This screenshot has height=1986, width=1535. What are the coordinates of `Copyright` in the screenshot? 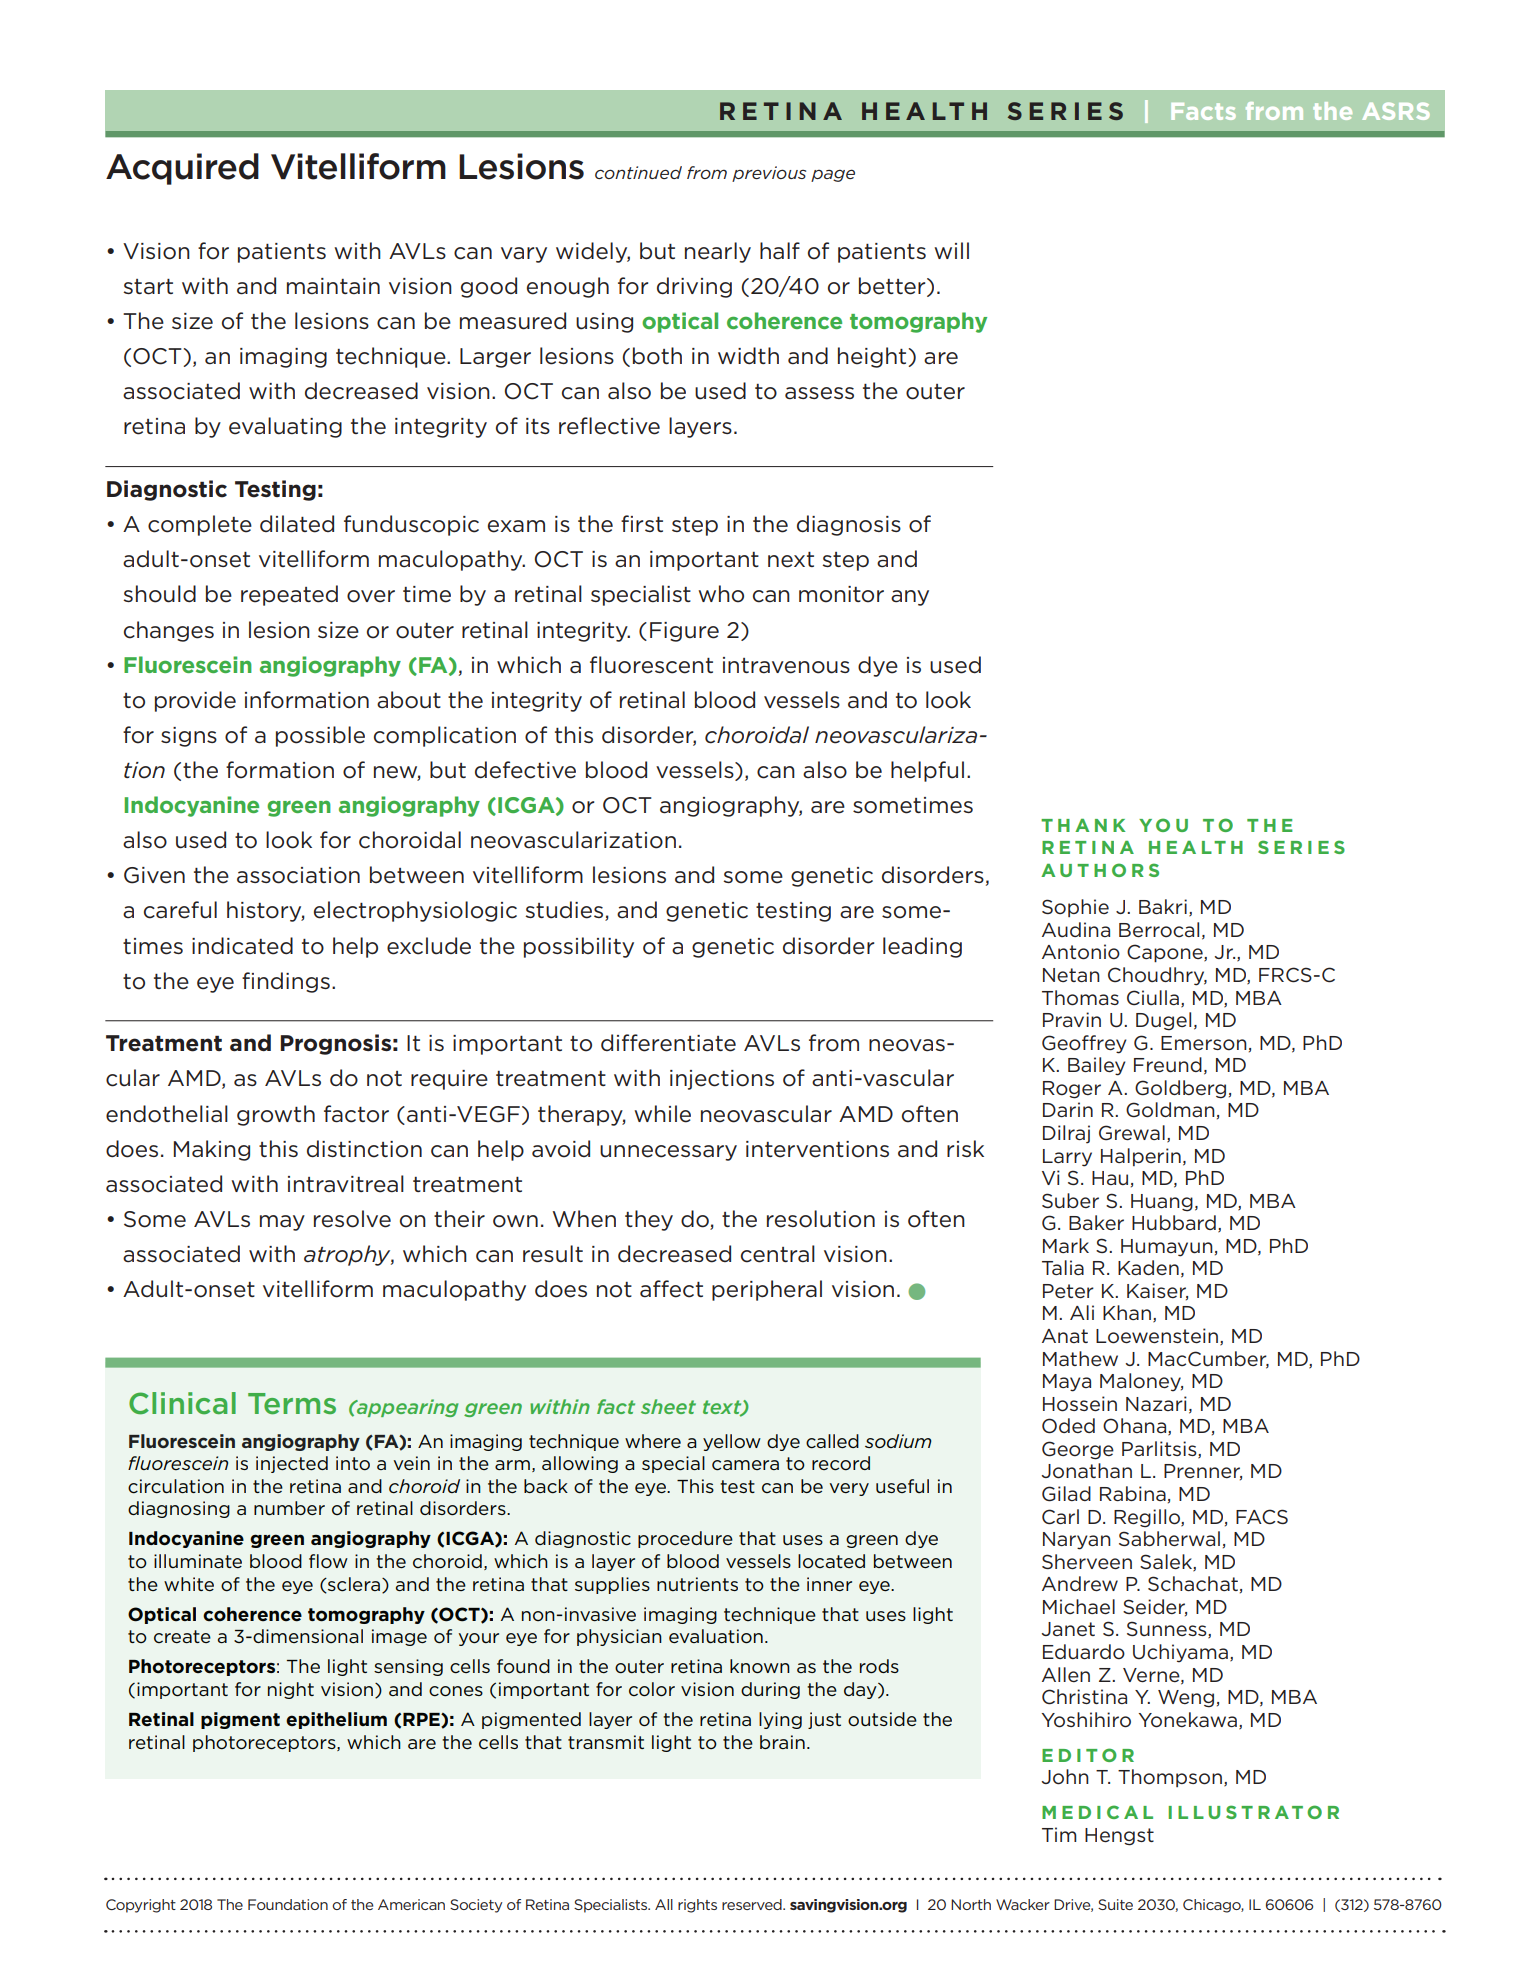 It's located at (141, 1906).
